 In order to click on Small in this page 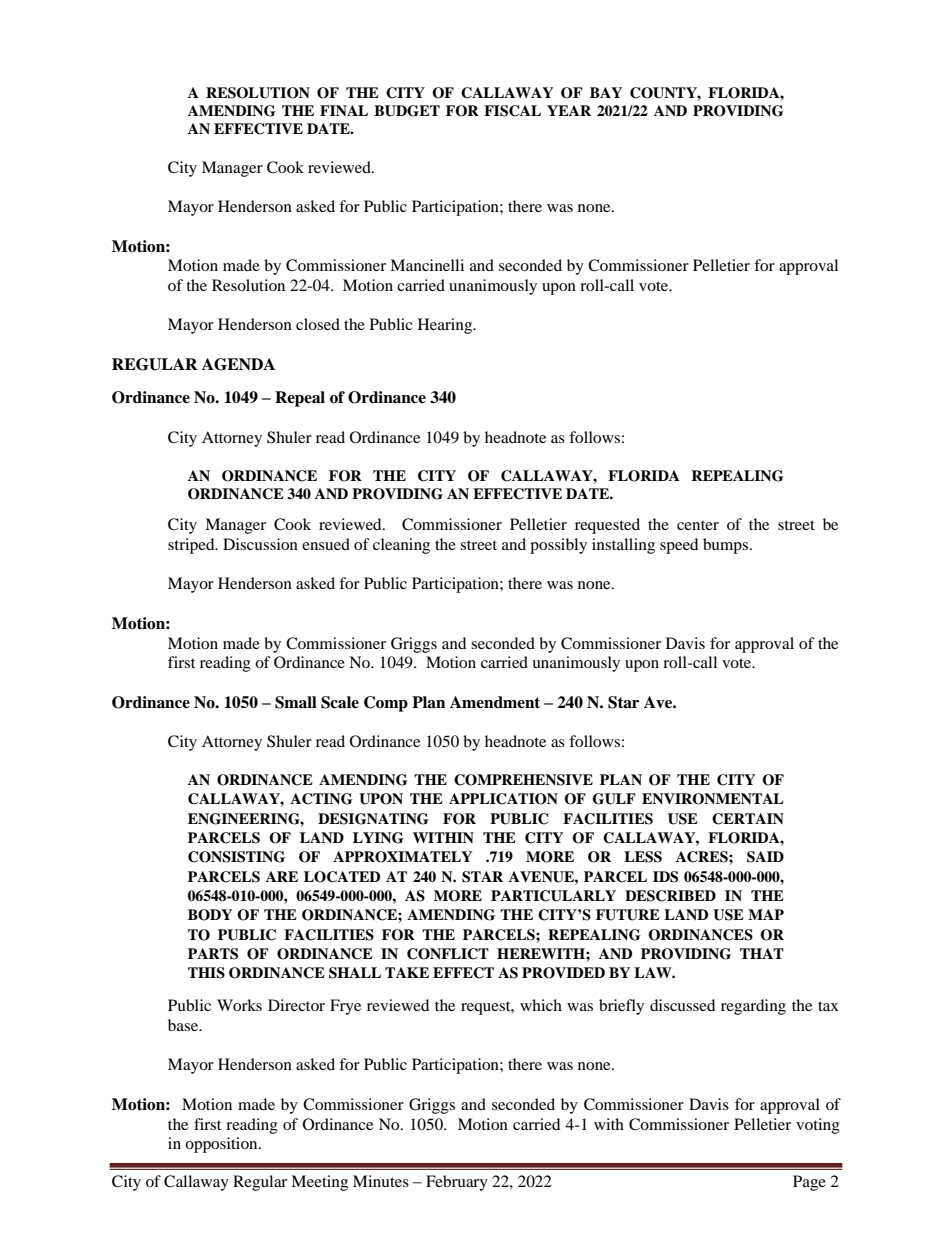, I will do `click(296, 702)`.
